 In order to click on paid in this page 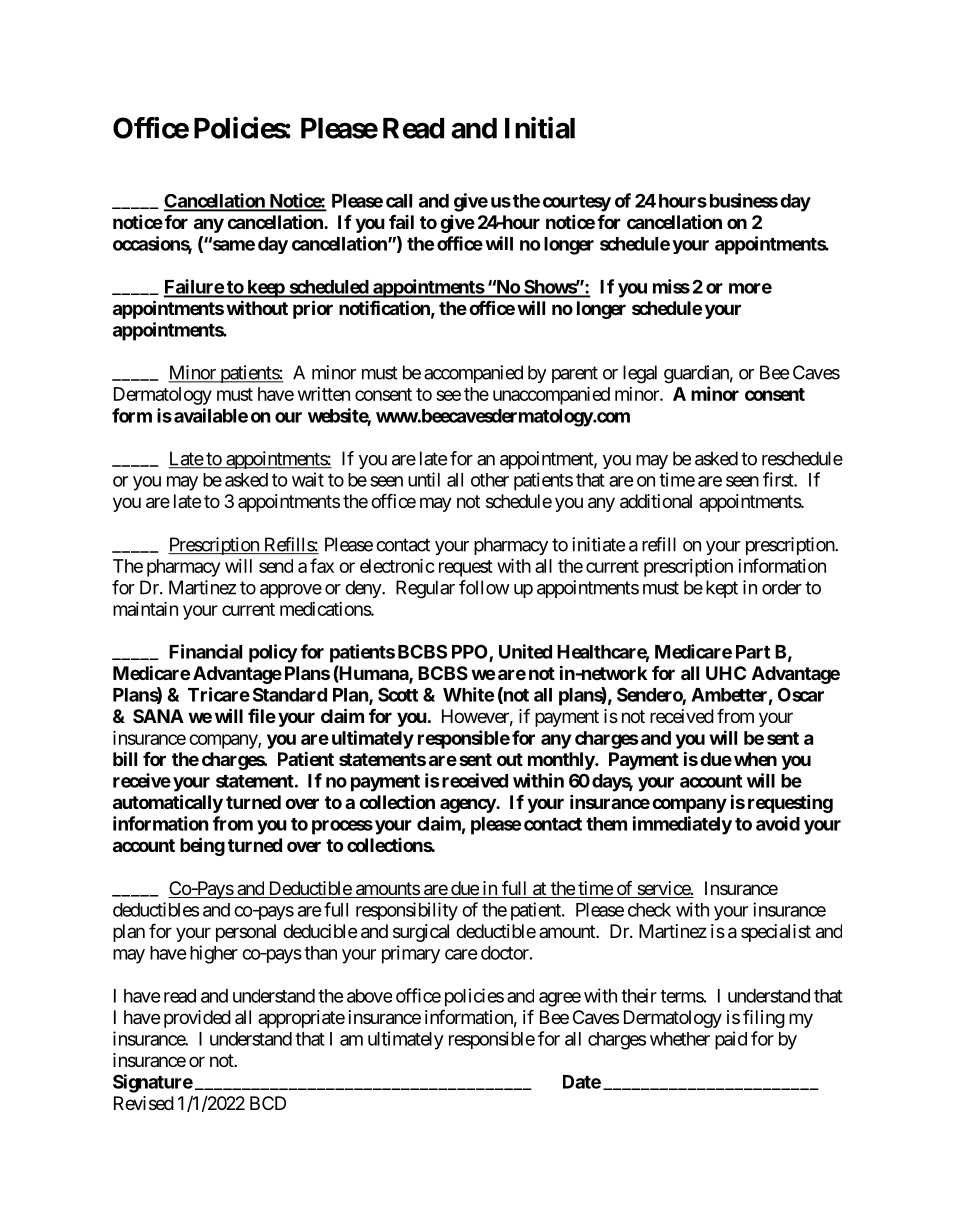, I will do `click(731, 1040)`.
